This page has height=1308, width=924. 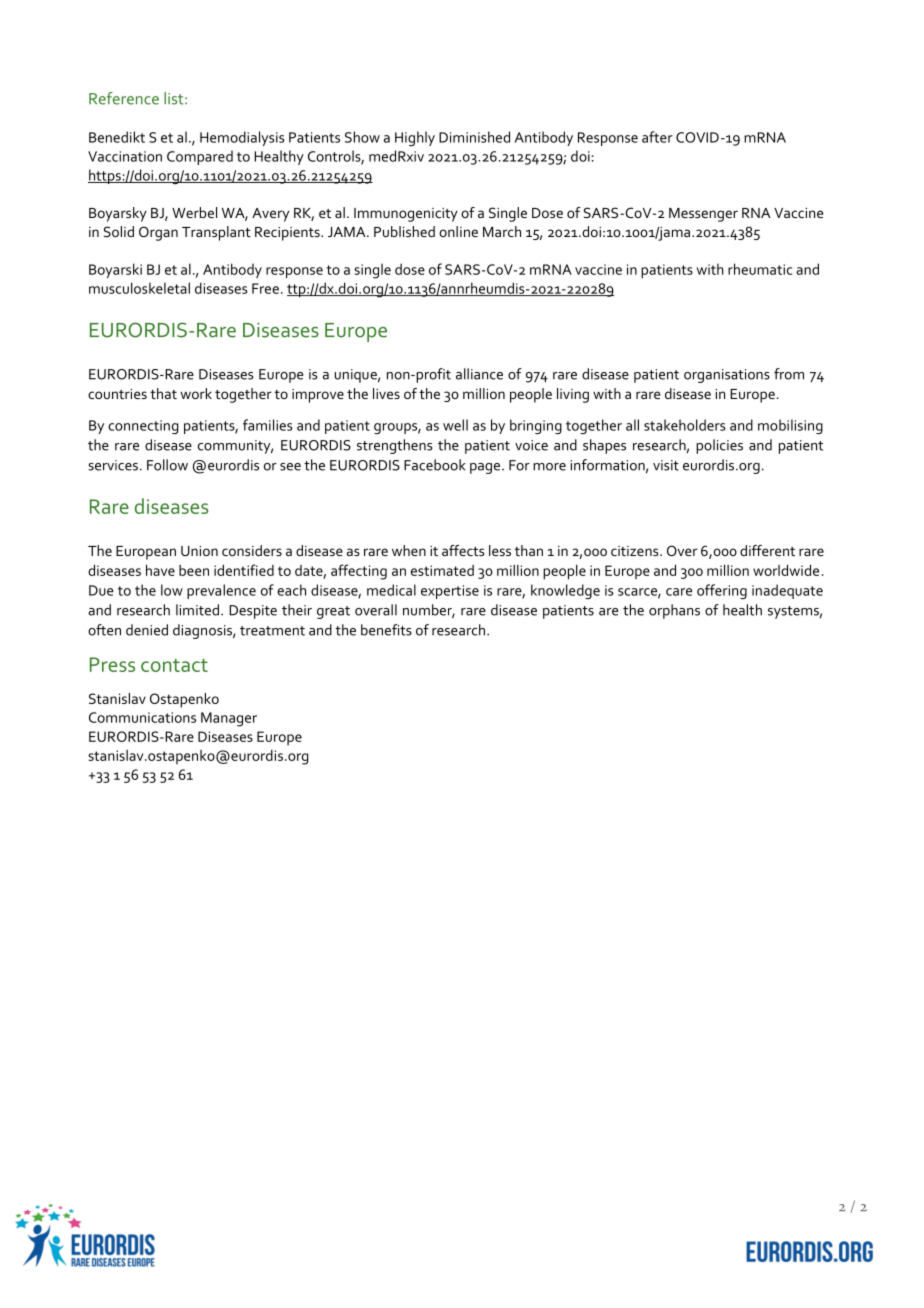 I want to click on musculoskeletal, so click(x=139, y=288).
